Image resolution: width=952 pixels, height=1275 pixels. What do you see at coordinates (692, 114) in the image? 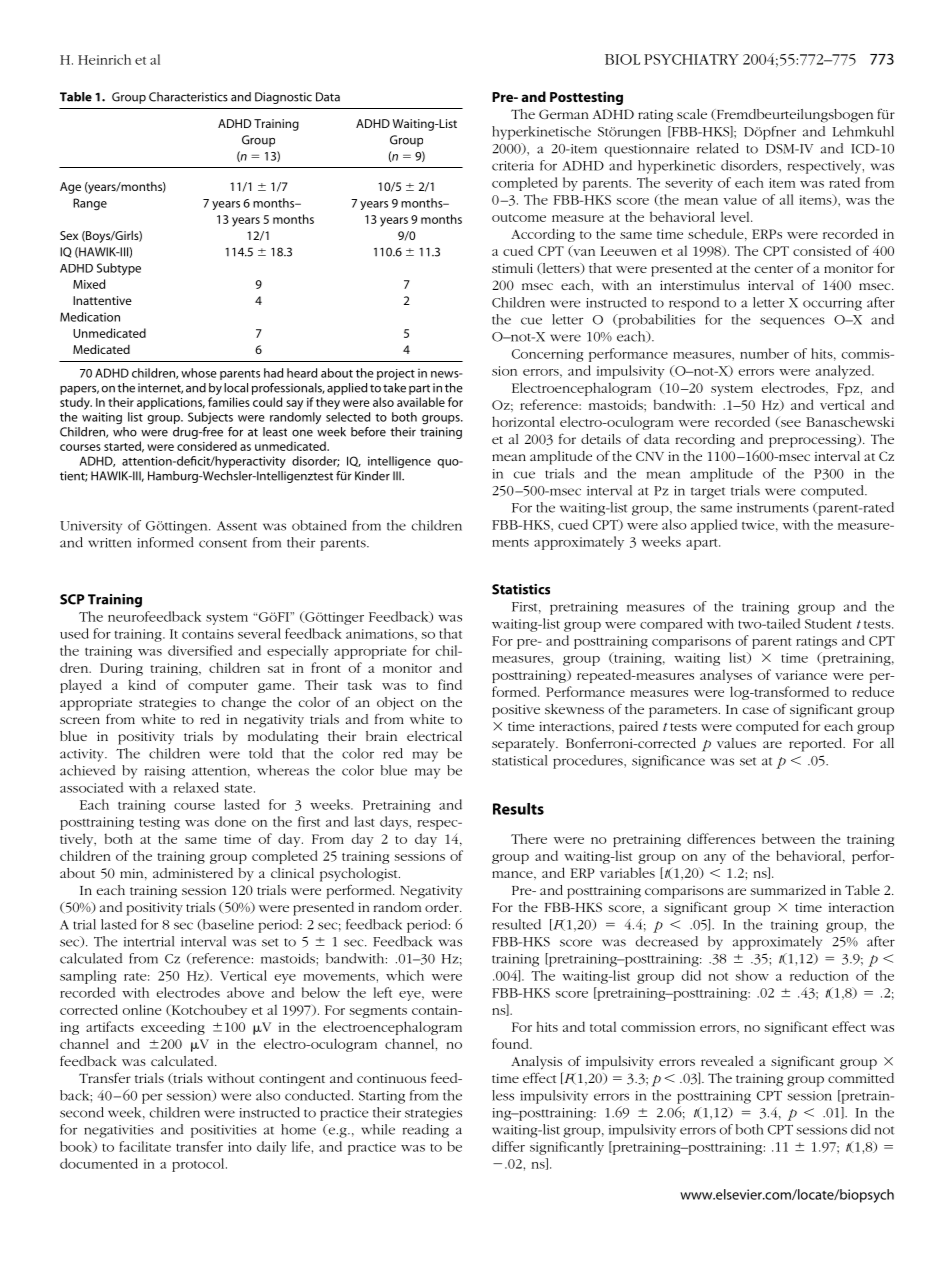
I see `scale` at bounding box center [692, 114].
